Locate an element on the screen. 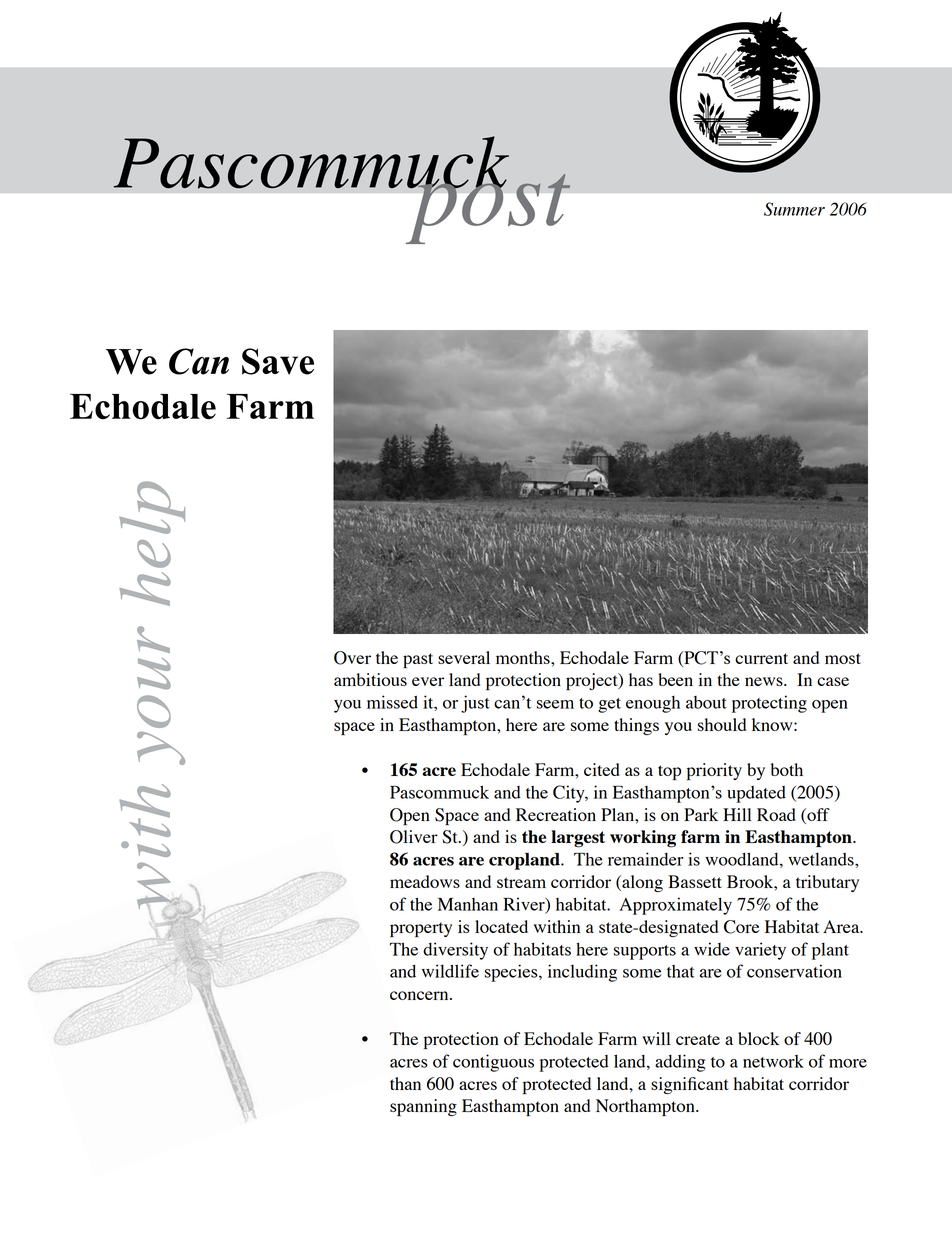 The image size is (952, 1233). than is located at coordinates (405, 1083).
